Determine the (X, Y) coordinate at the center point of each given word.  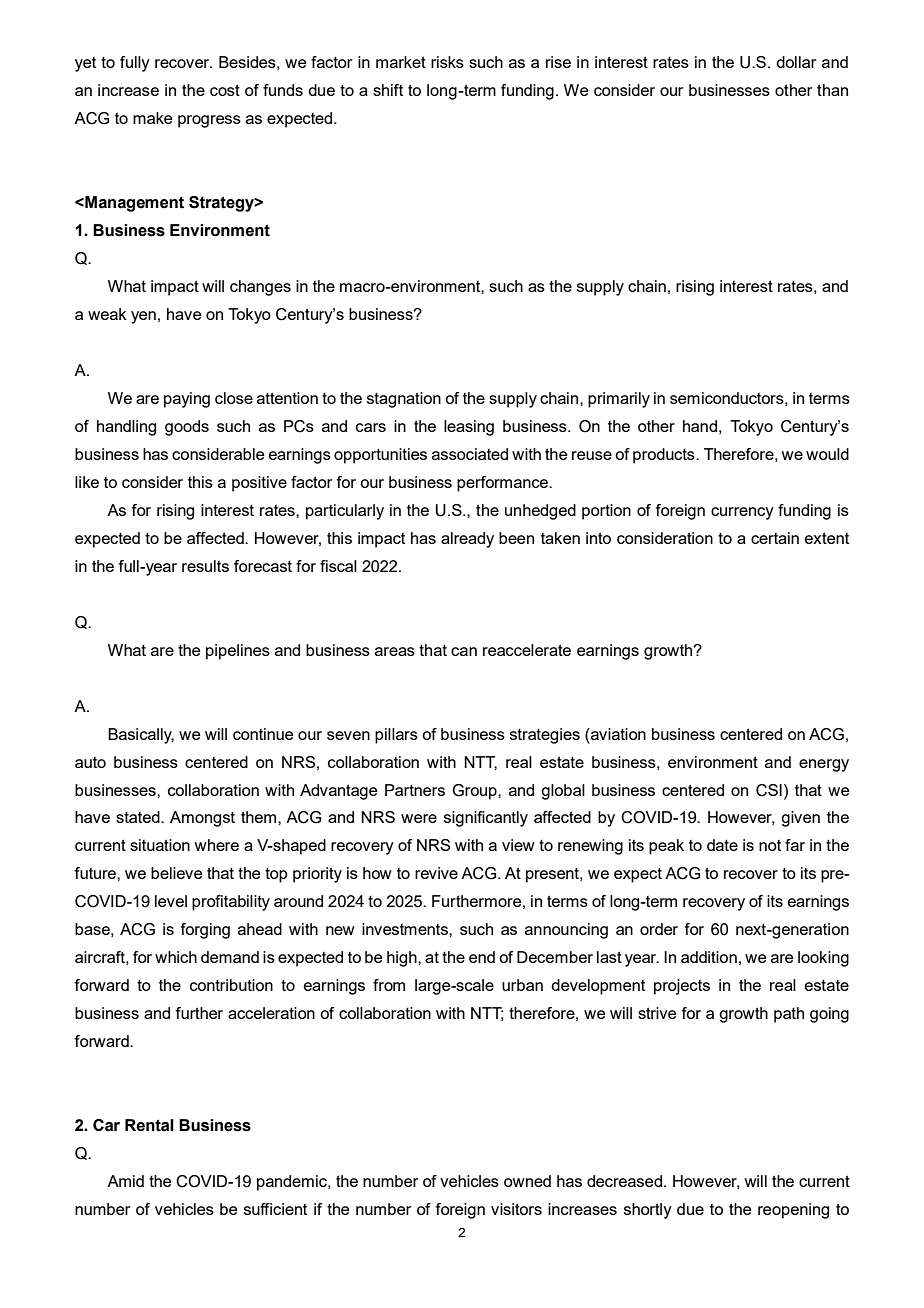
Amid (125, 1181)
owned (527, 1181)
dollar (796, 62)
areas (395, 651)
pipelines (238, 652)
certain (775, 538)
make (152, 118)
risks (447, 62)
